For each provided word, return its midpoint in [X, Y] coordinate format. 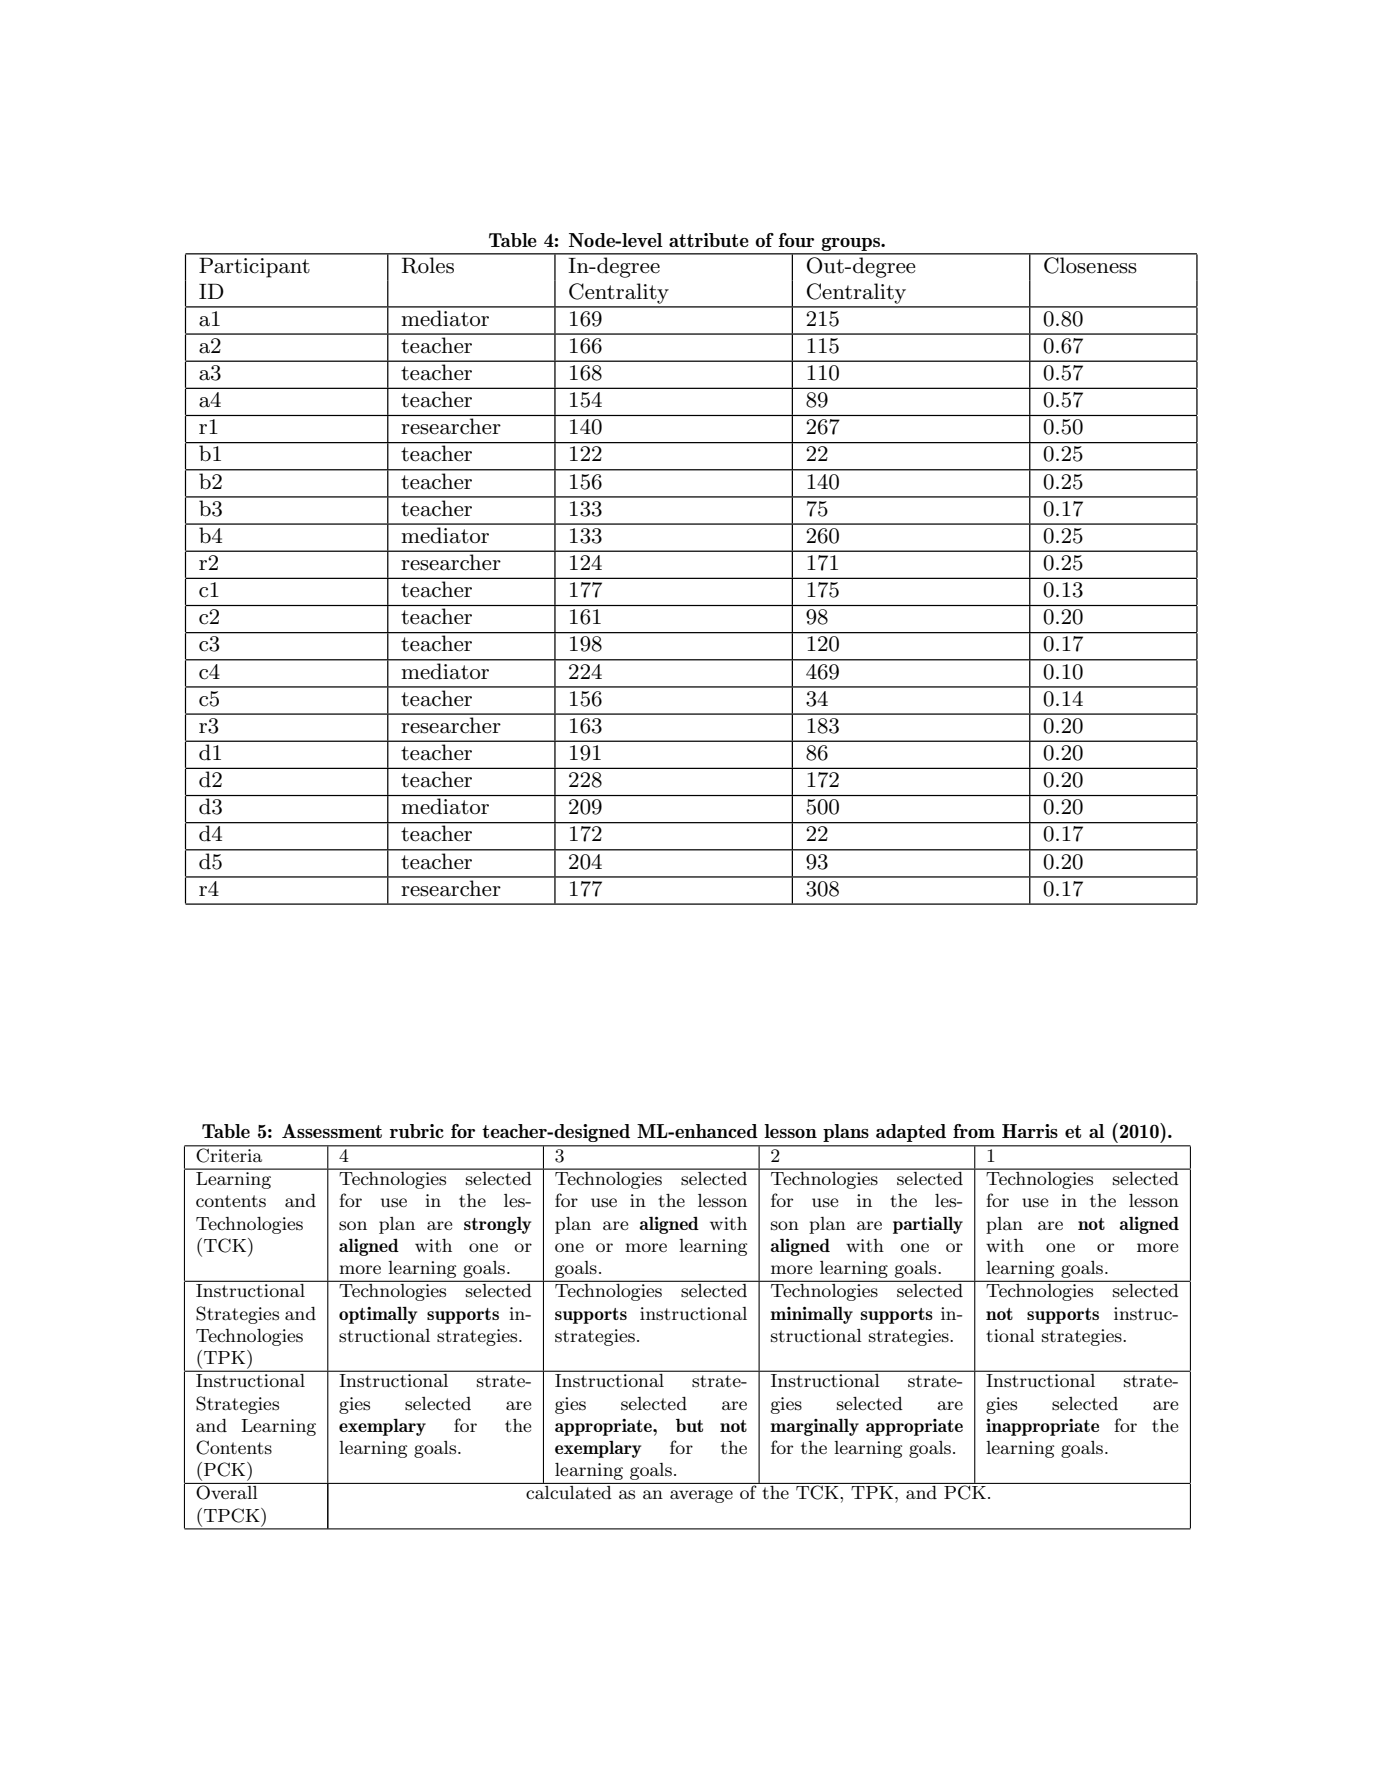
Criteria [229, 1154]
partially [928, 1225]
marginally [814, 1427]
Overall [226, 1492]
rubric [417, 1131]
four [796, 240]
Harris [1030, 1131]
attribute [709, 240]
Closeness [1090, 264]
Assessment [332, 1131]
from [974, 1131]
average [701, 1496]
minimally [811, 1315]
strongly [497, 1225]
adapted [911, 1133]
